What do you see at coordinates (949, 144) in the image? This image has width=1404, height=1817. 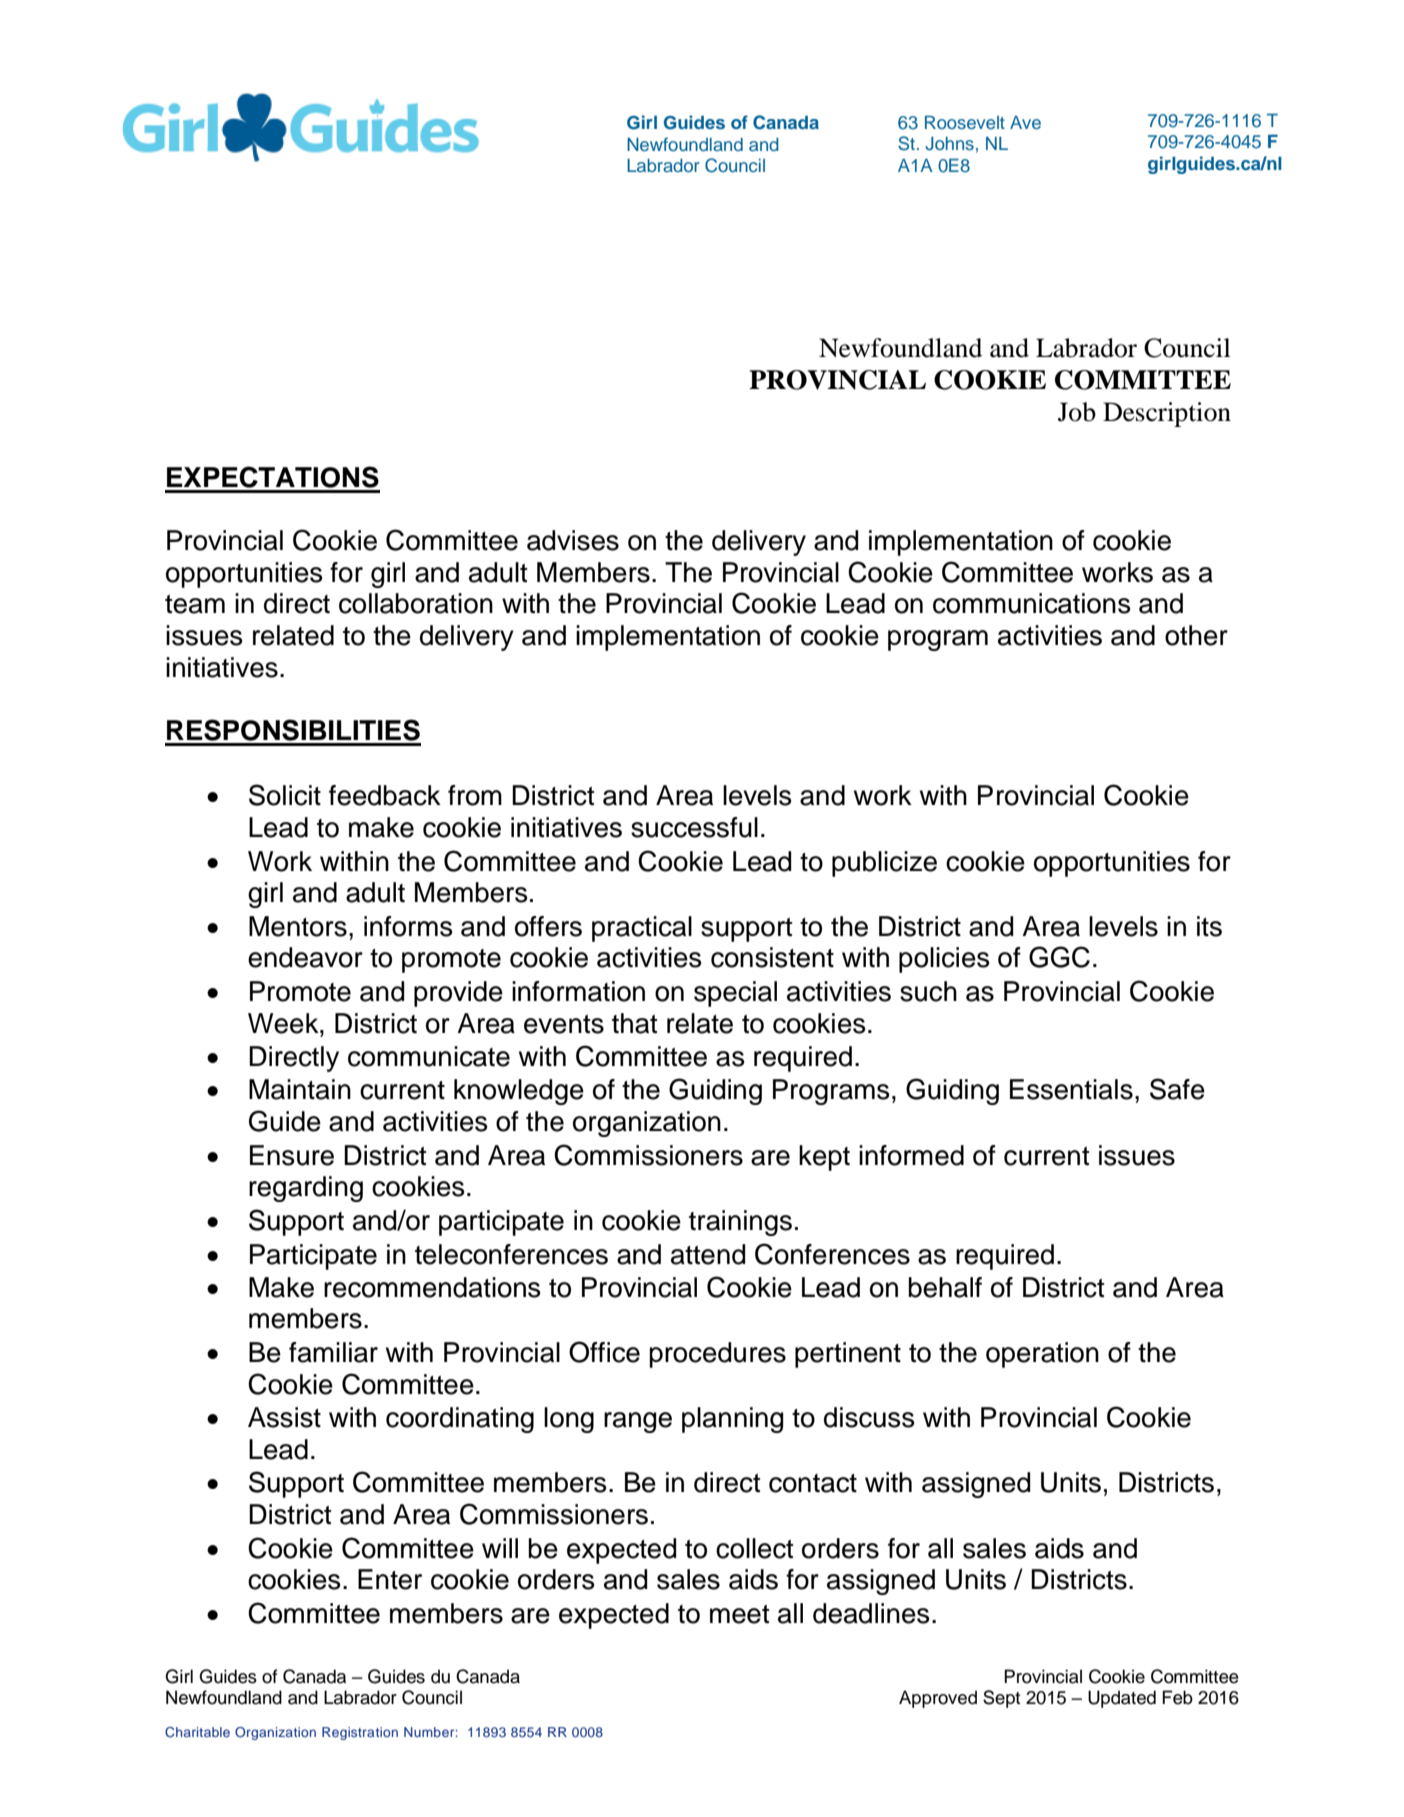 I see `Johns` at bounding box center [949, 144].
